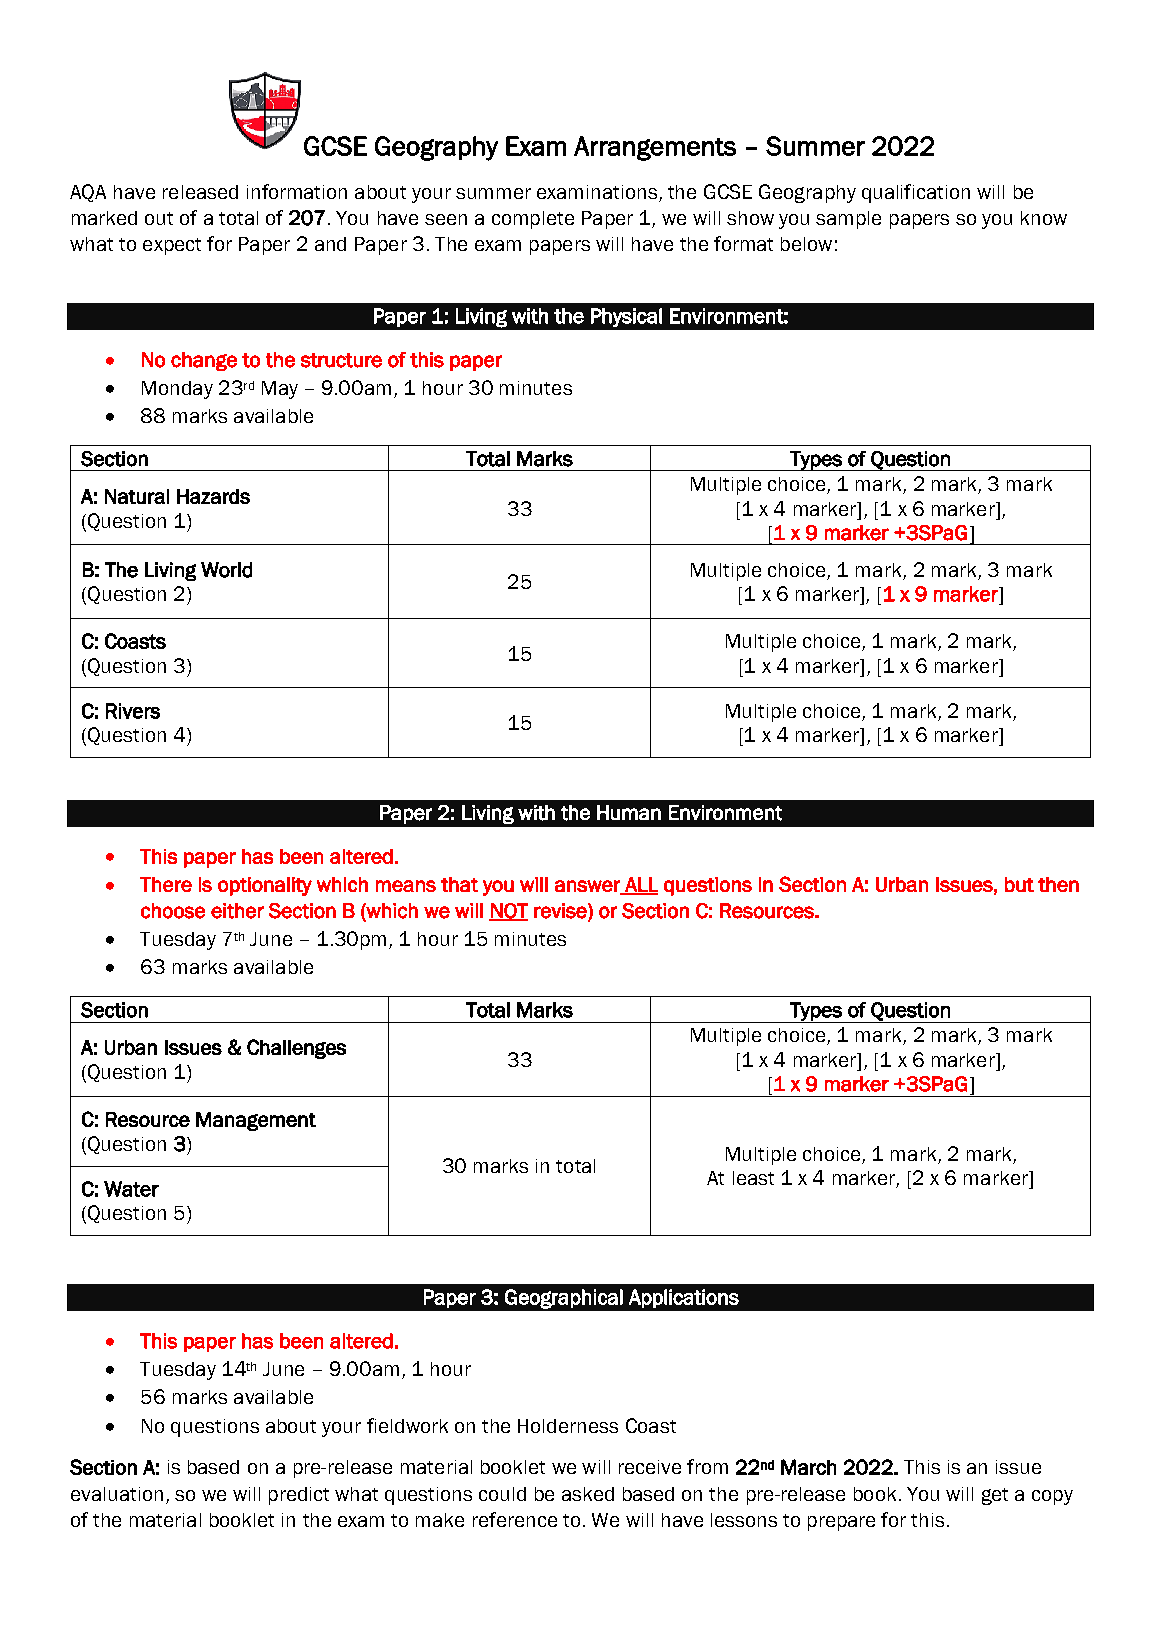  What do you see at coordinates (629, 812) in the document?
I see `Human` at bounding box center [629, 812].
